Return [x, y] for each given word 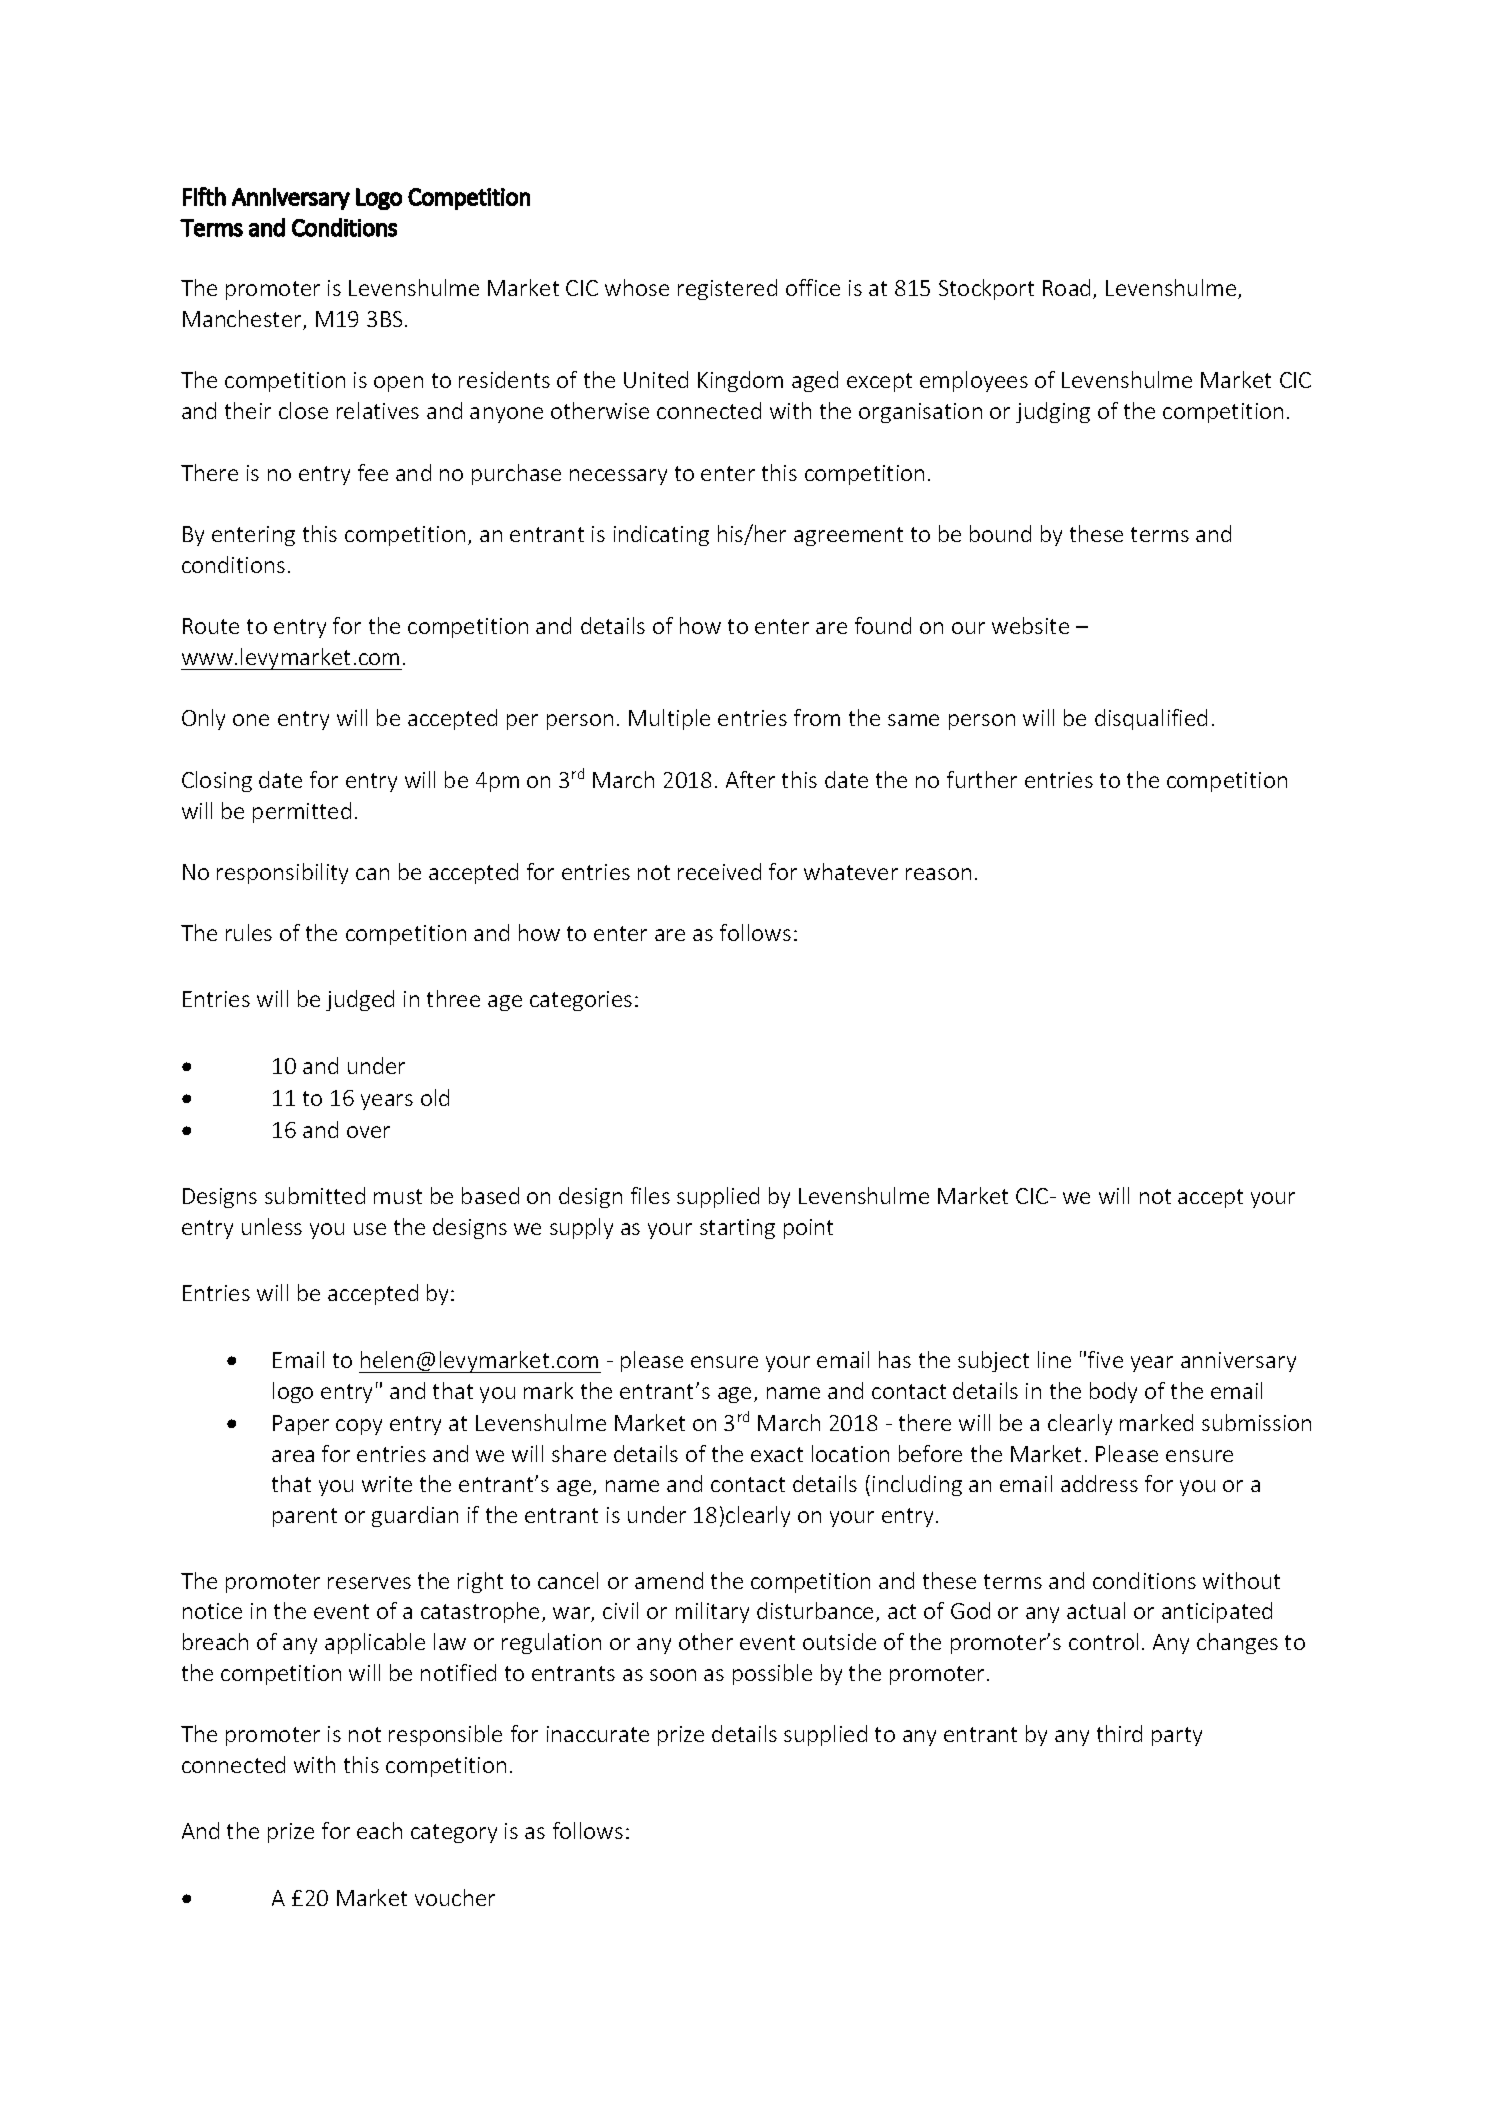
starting [737, 1229]
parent [305, 1517]
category [454, 1833]
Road [1066, 287]
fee [373, 472]
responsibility [282, 873]
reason [938, 874]
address [1099, 1483]
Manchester [243, 320]
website [1030, 625]
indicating [661, 535]
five [1105, 1359]
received [719, 871]
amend [669, 1580]
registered [727, 289]
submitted [315, 1195]
